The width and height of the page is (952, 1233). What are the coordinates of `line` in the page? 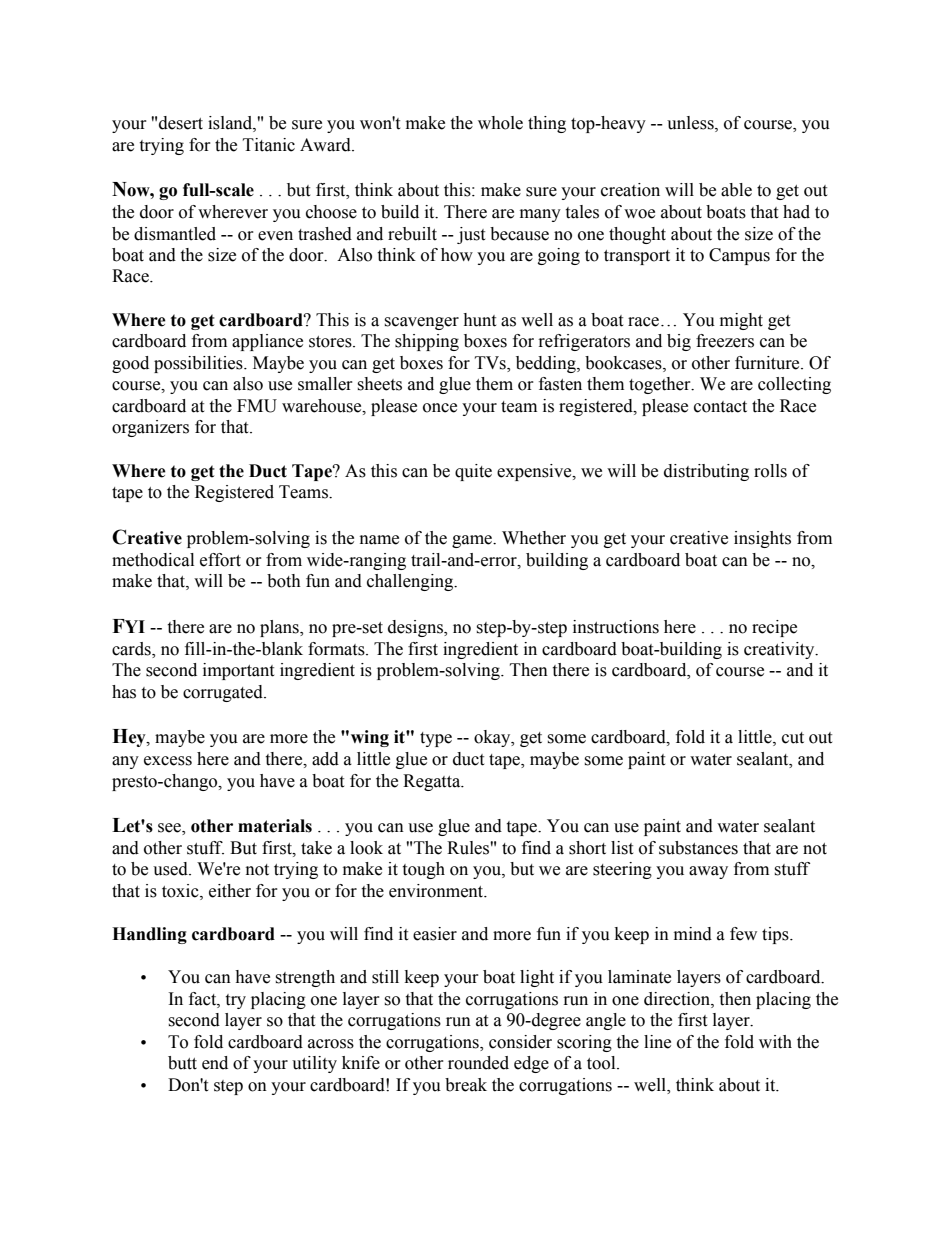 It's located at (657, 1042).
